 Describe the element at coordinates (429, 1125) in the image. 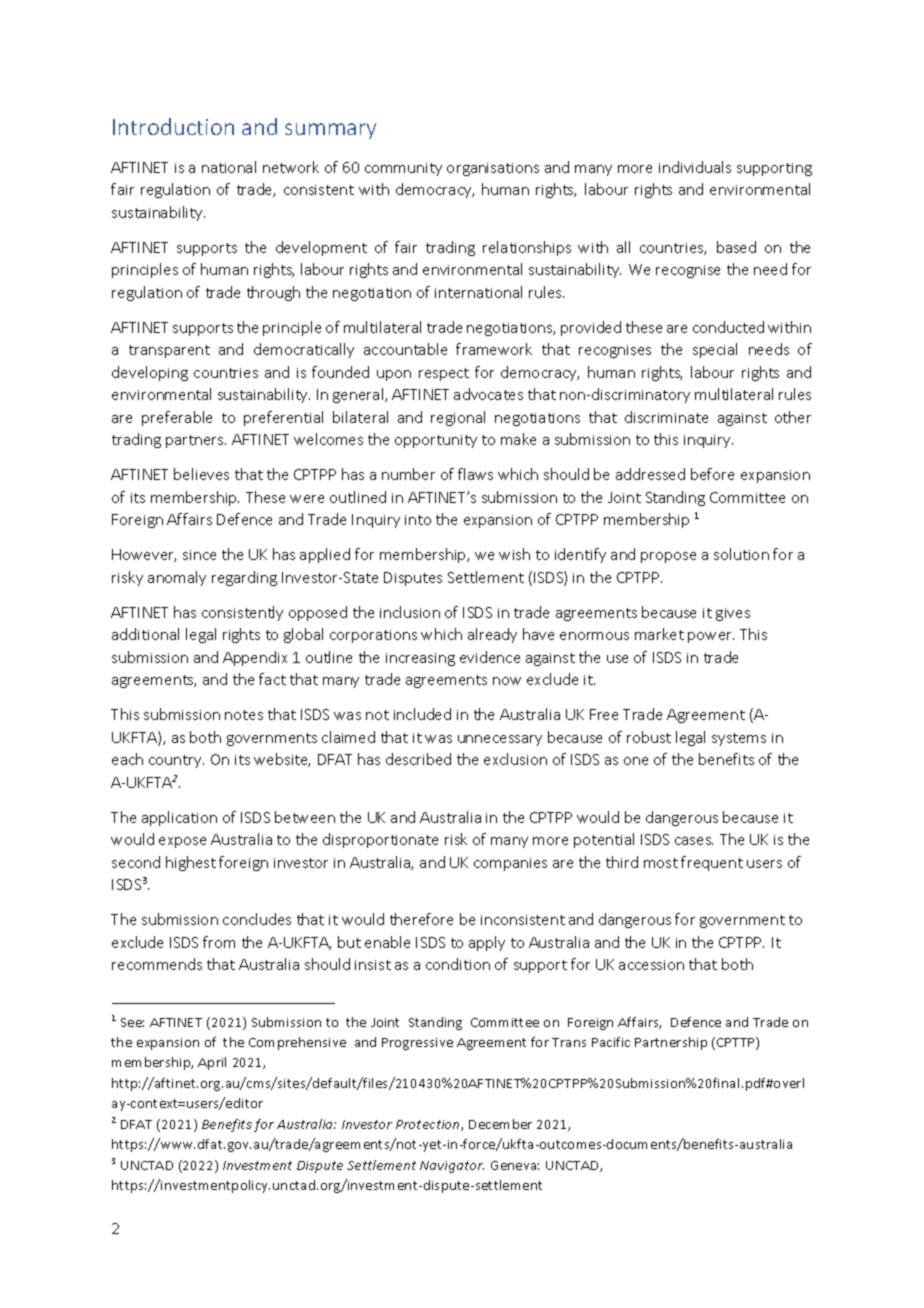

I see `Protection` at that location.
